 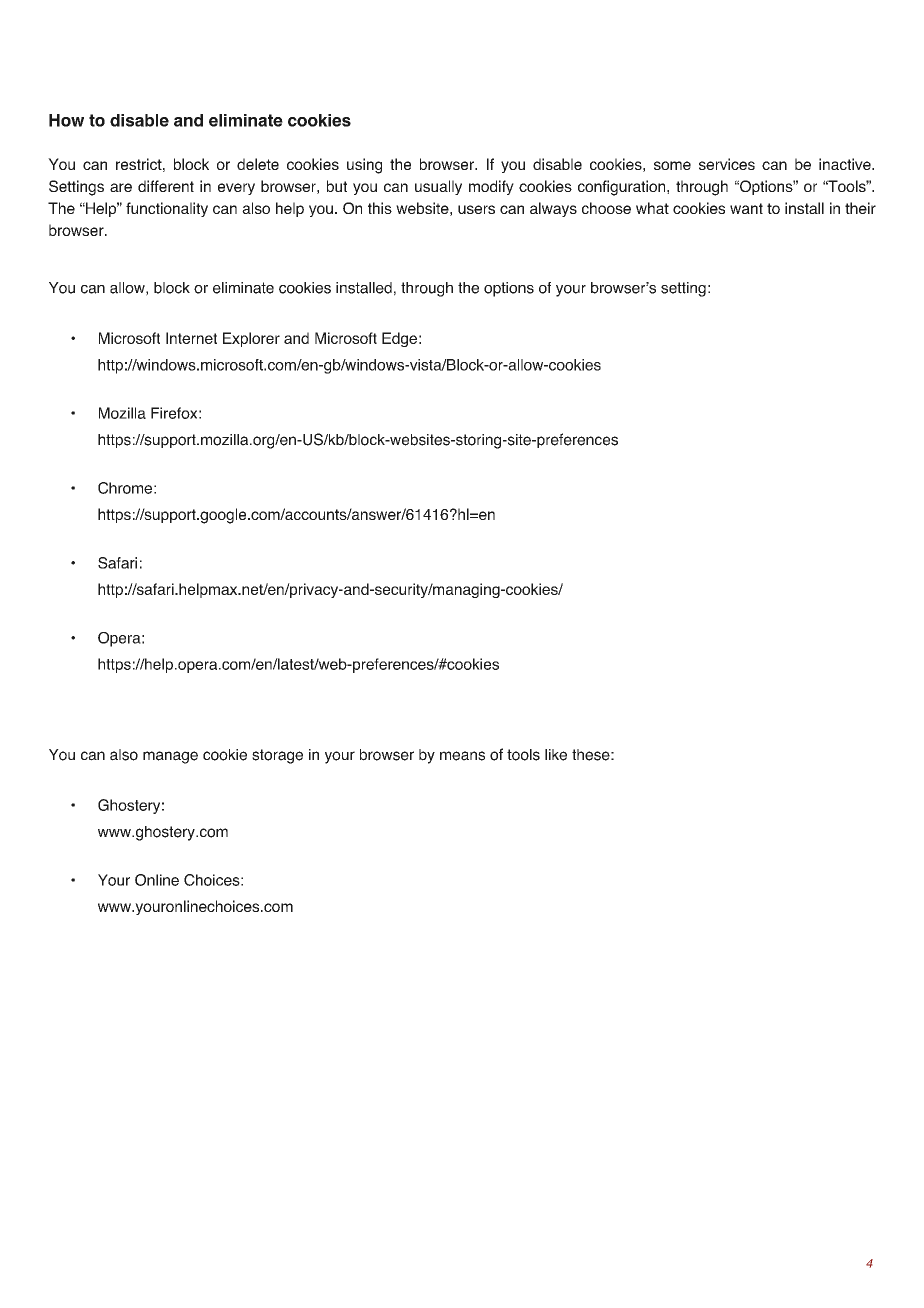 What do you see at coordinates (727, 164) in the screenshot?
I see `services` at bounding box center [727, 164].
